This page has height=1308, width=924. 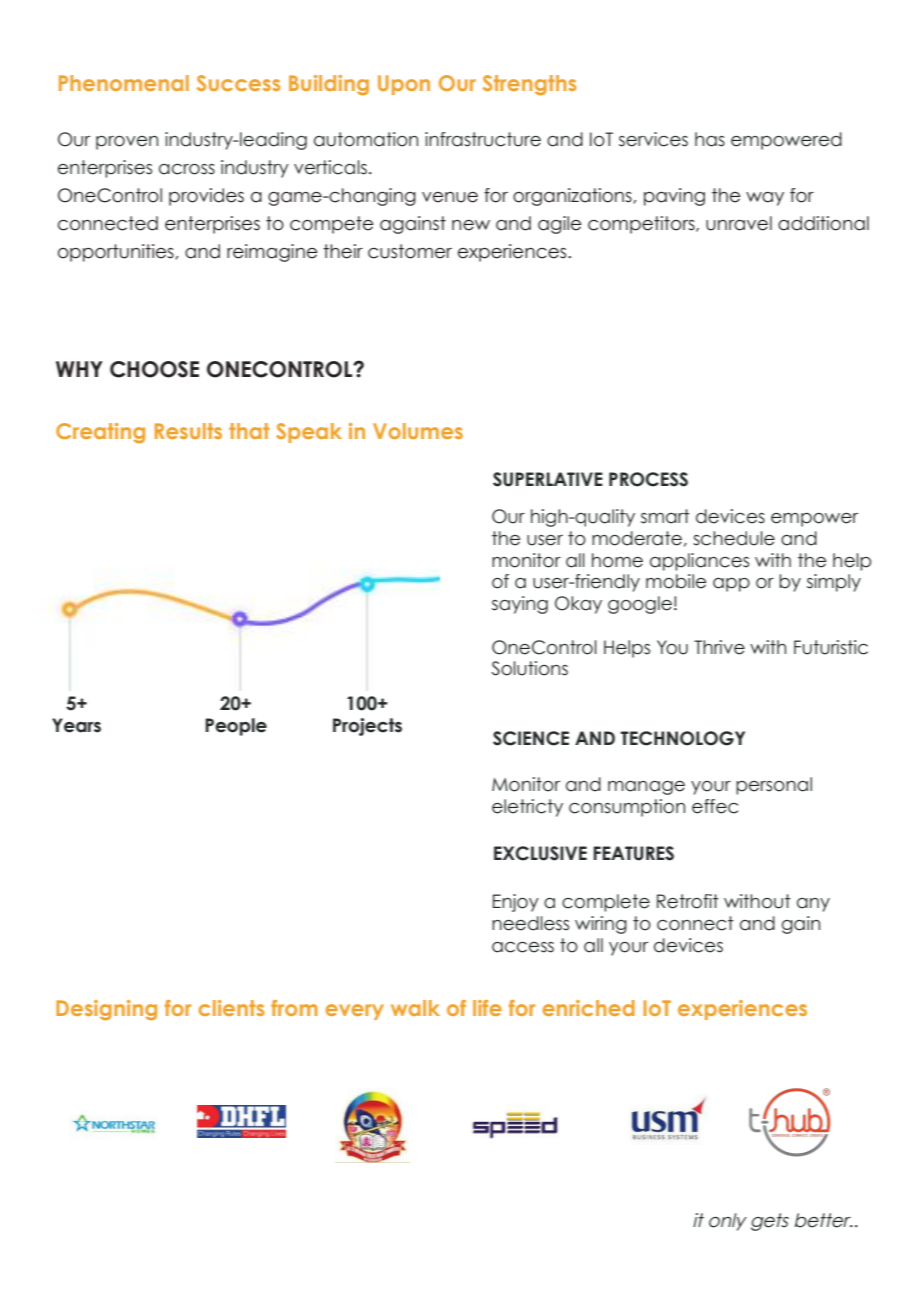 I want to click on Results, so click(x=188, y=431).
